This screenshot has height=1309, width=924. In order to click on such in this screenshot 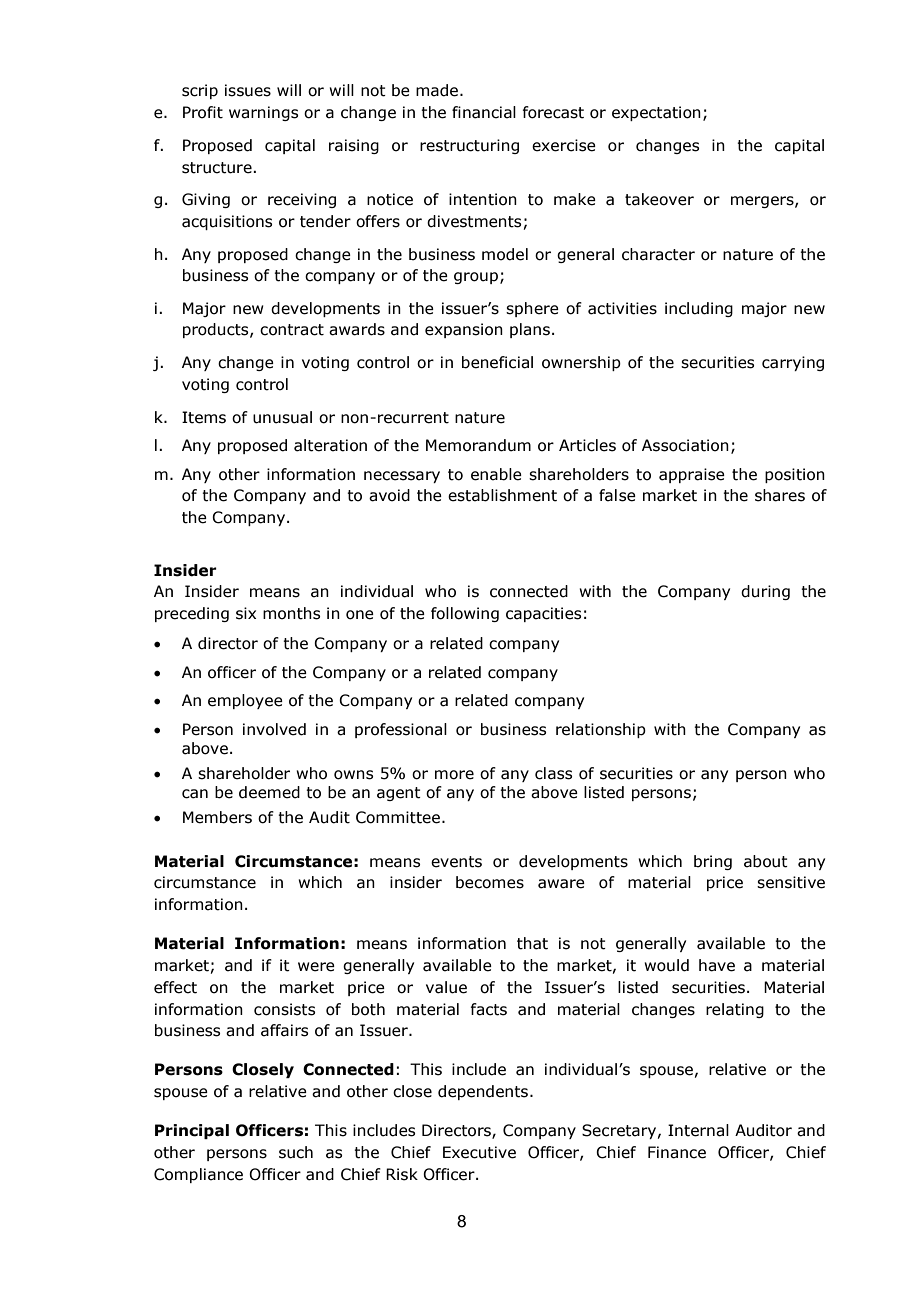, I will do `click(296, 1152)`.
